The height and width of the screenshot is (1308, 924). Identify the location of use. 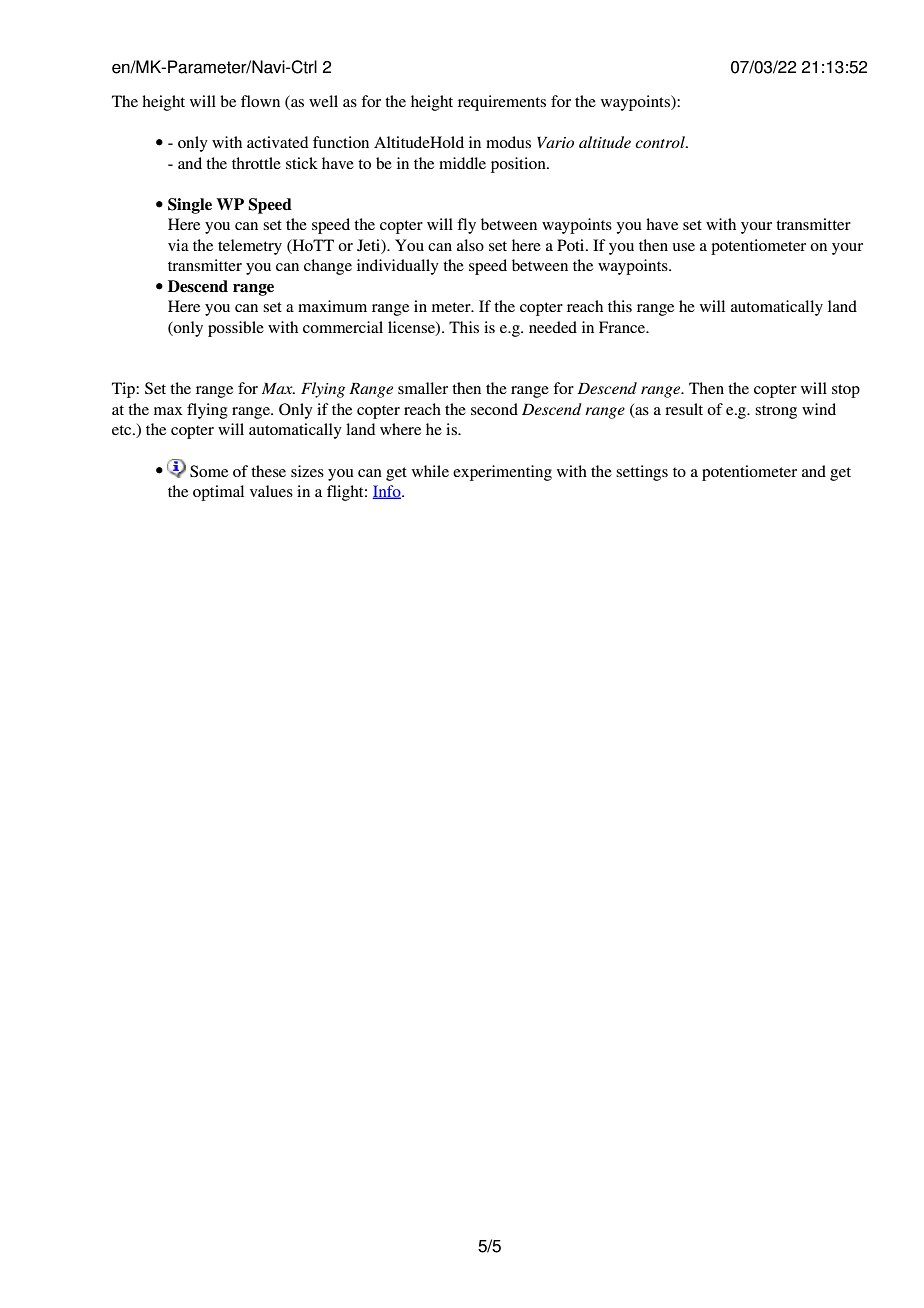
(684, 247).
